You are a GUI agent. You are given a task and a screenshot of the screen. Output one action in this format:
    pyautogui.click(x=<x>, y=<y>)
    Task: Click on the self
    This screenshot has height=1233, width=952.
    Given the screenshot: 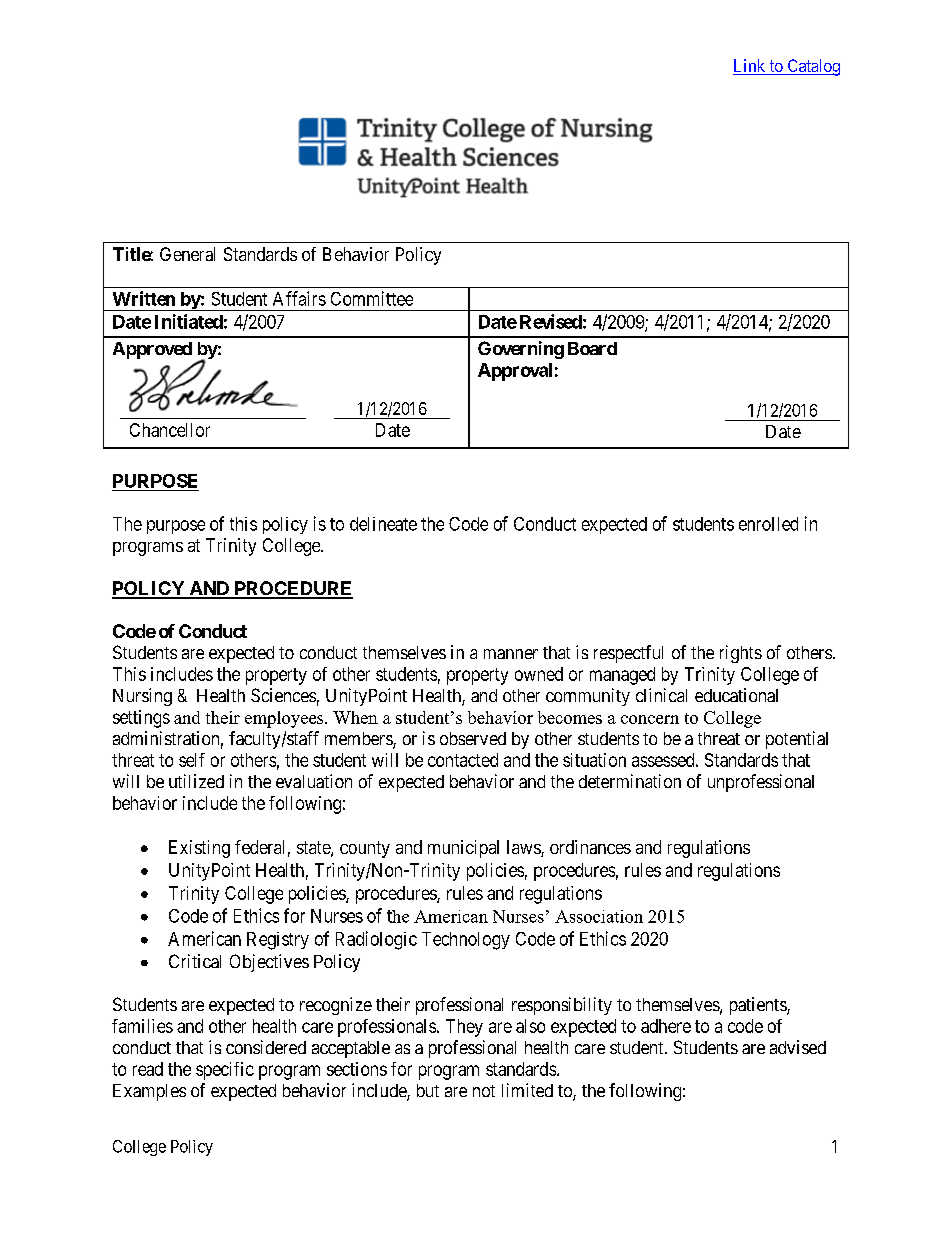 What is the action you would take?
    pyautogui.click(x=192, y=760)
